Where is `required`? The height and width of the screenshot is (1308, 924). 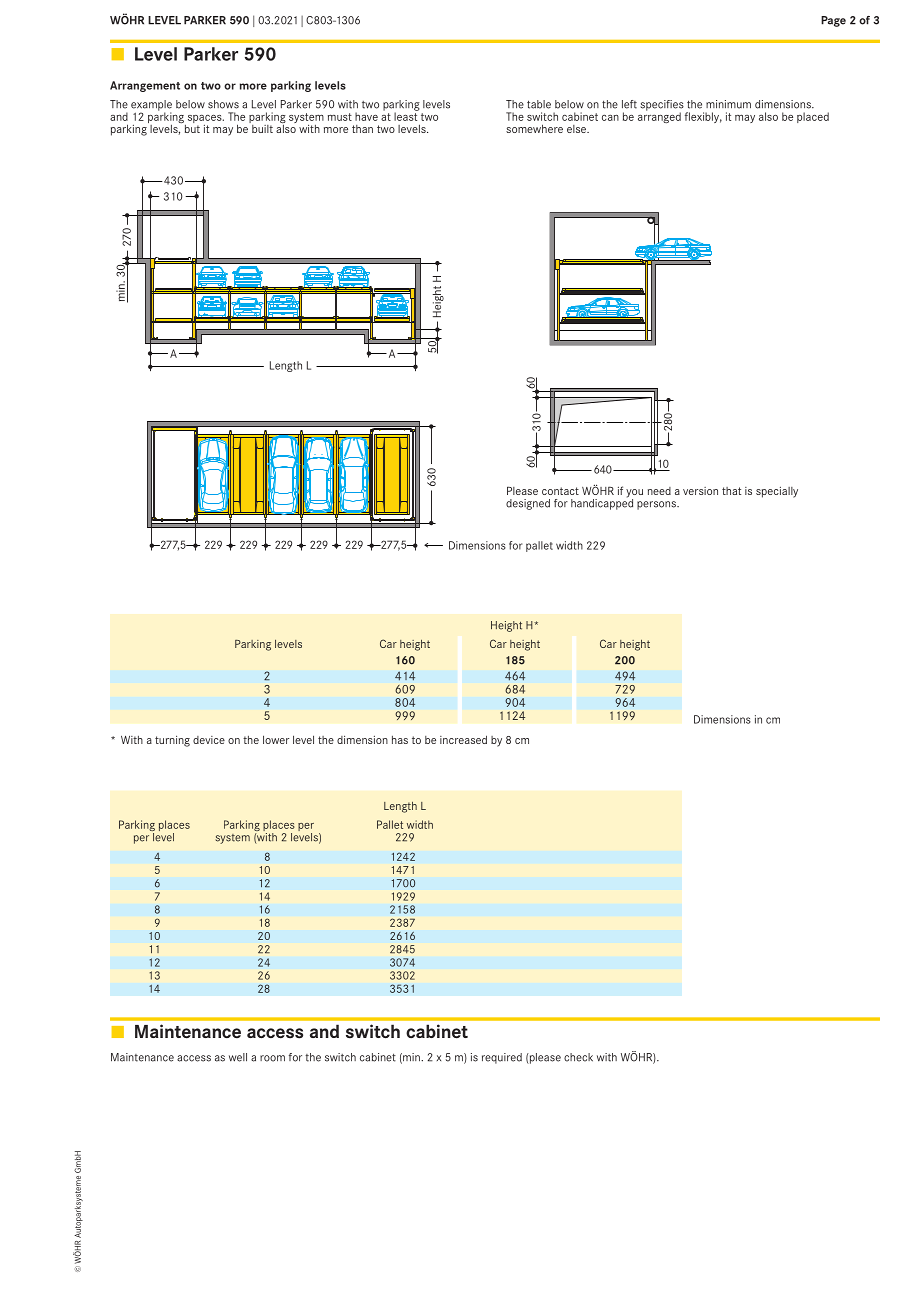
required is located at coordinates (502, 1058).
